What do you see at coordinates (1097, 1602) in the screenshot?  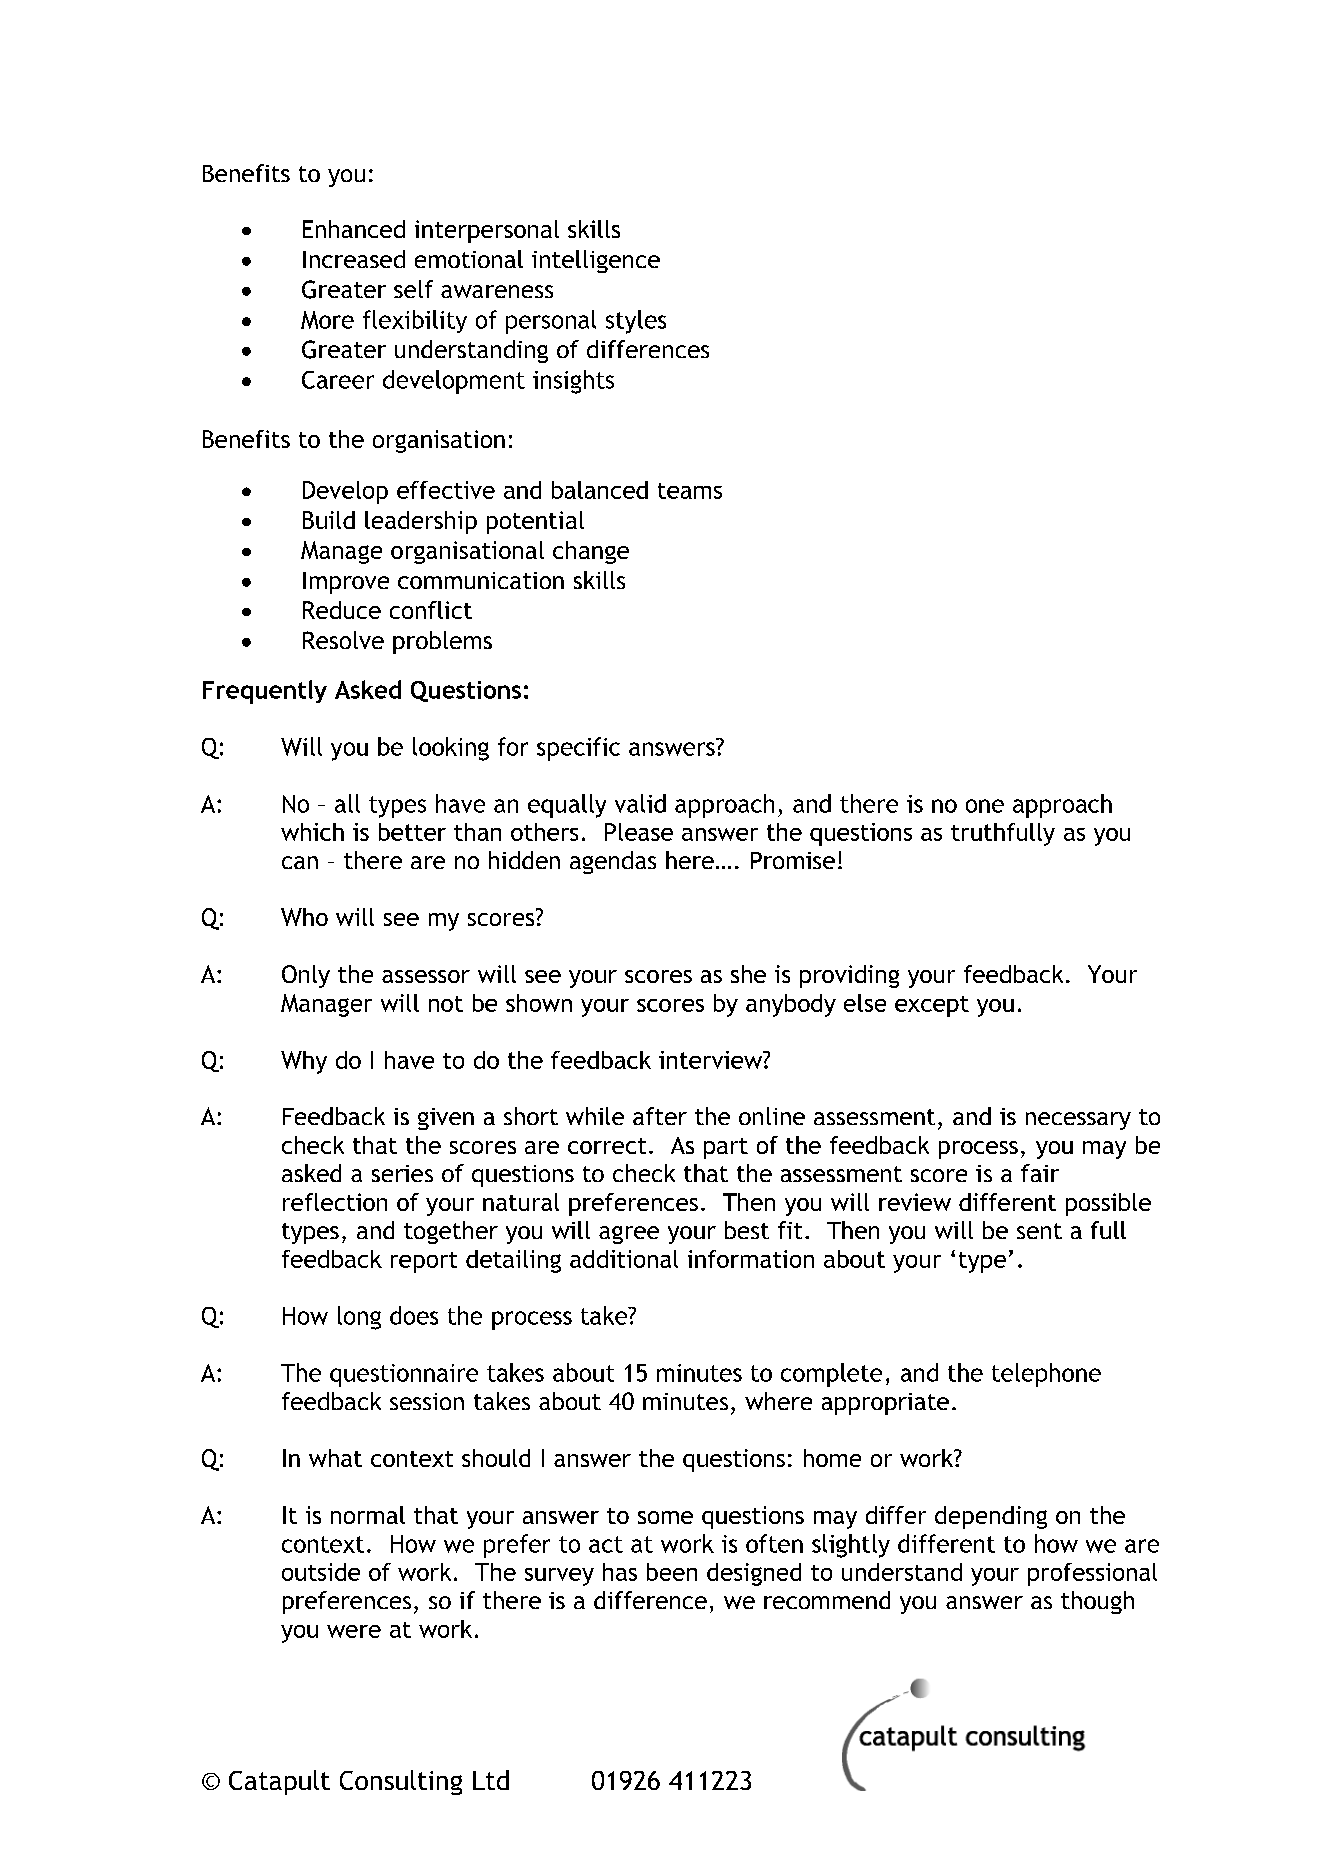 I see `though` at bounding box center [1097, 1602].
